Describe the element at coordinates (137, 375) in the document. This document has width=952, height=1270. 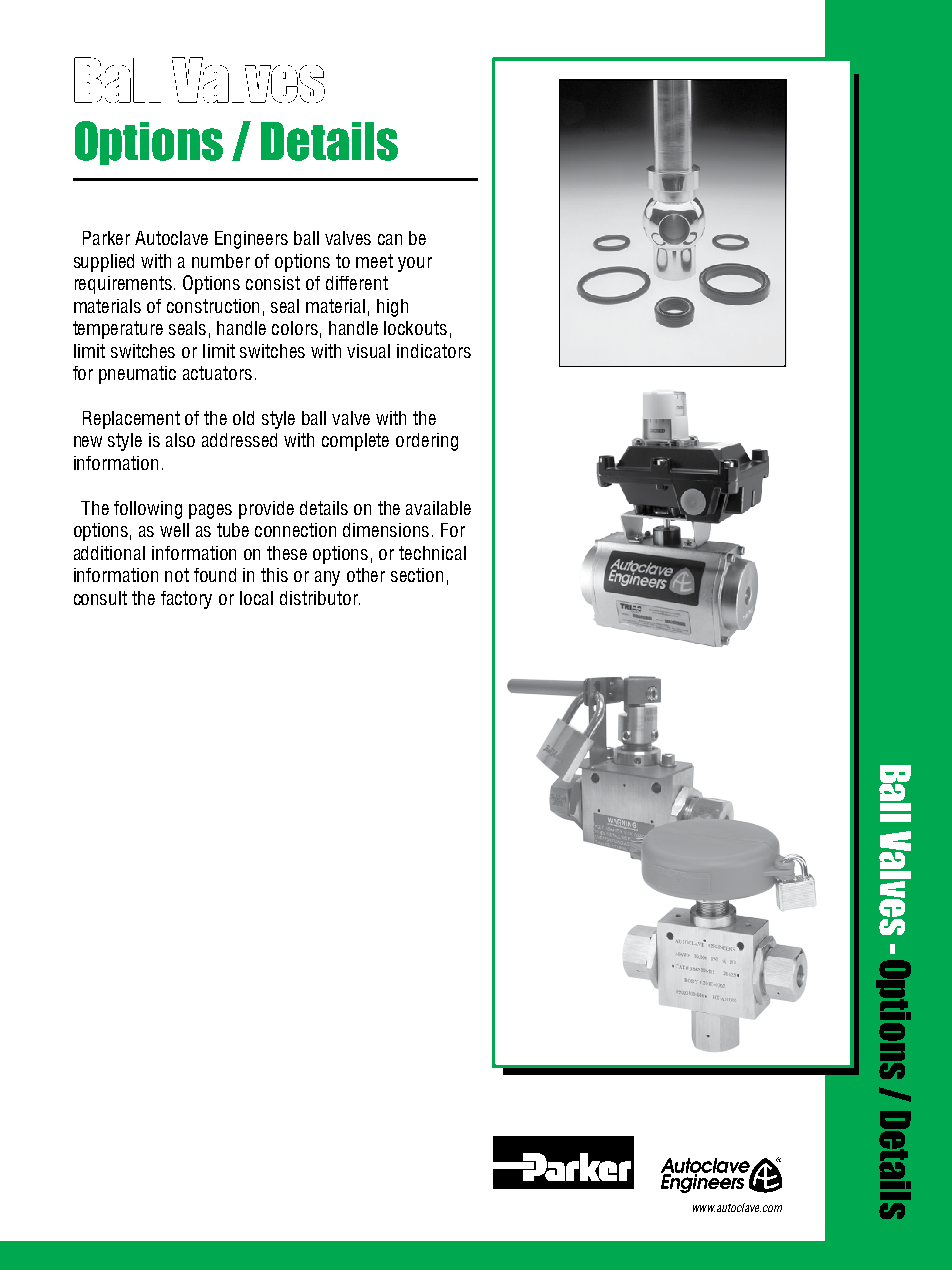
I see `pneumatic` at that location.
